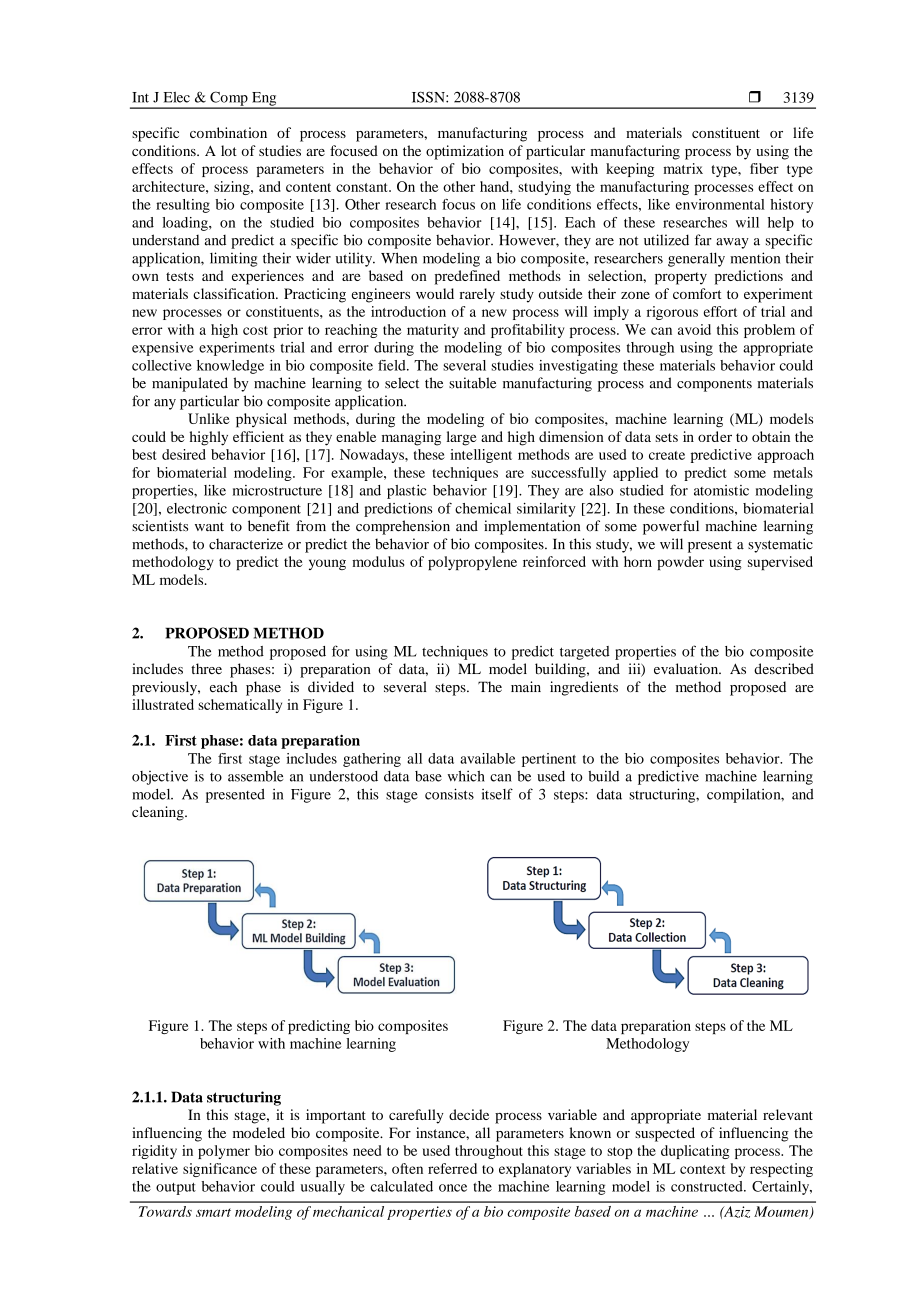 The image size is (924, 1308). I want to click on order, so click(715, 436).
